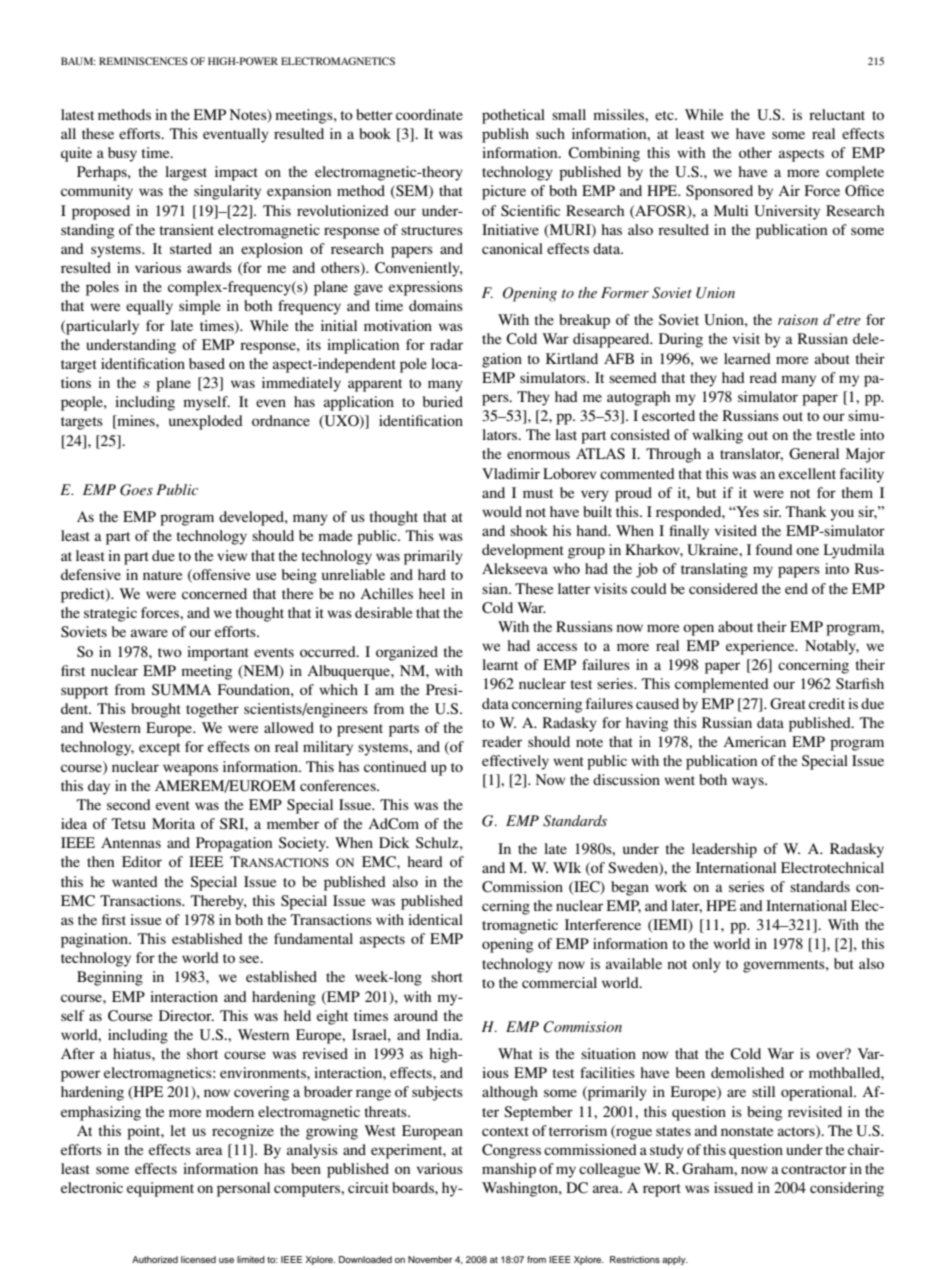  Describe the element at coordinates (155, 1259) in the document. I see `Authorized` at that location.
